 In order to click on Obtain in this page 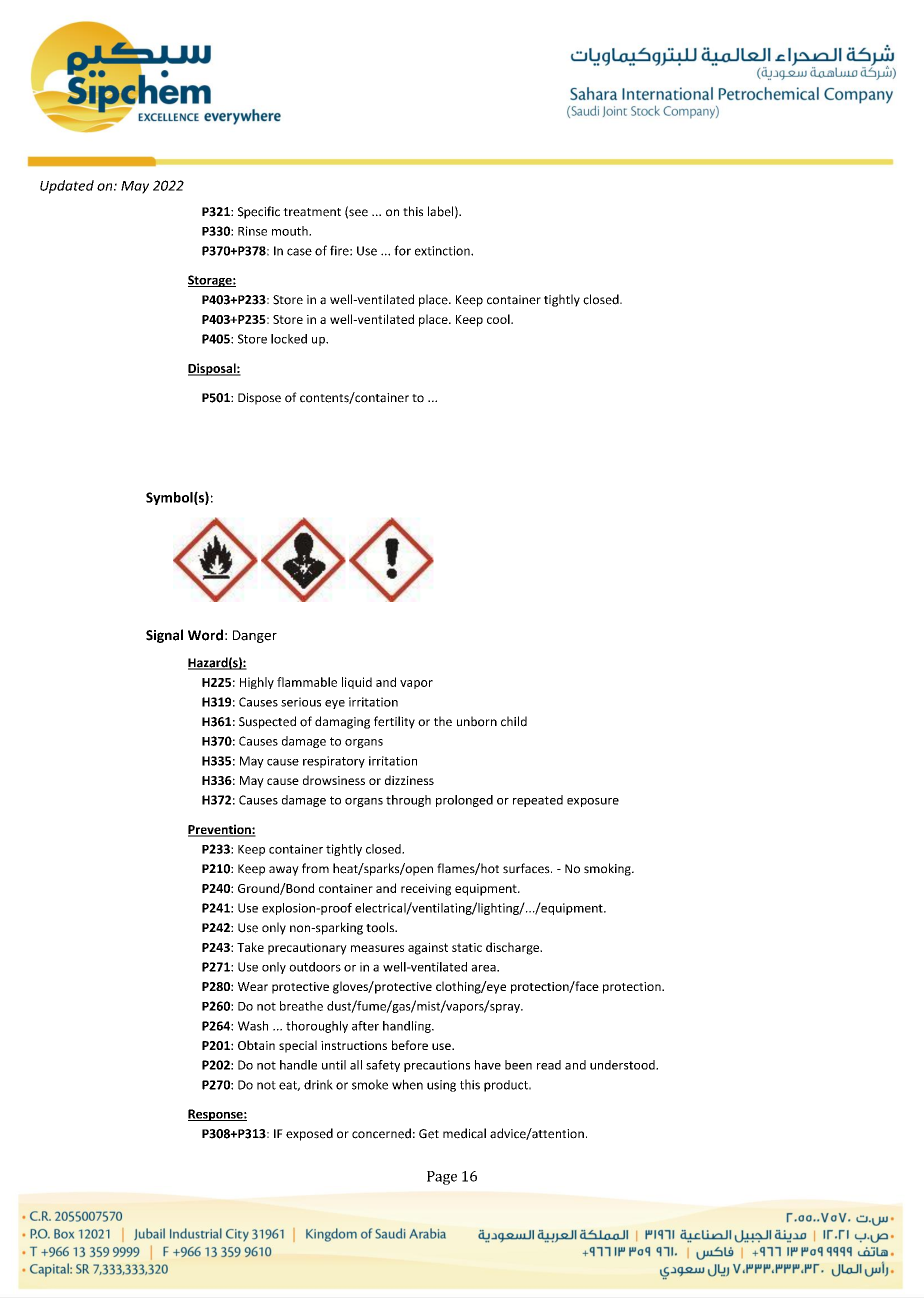, I will do `click(256, 1045)`.
